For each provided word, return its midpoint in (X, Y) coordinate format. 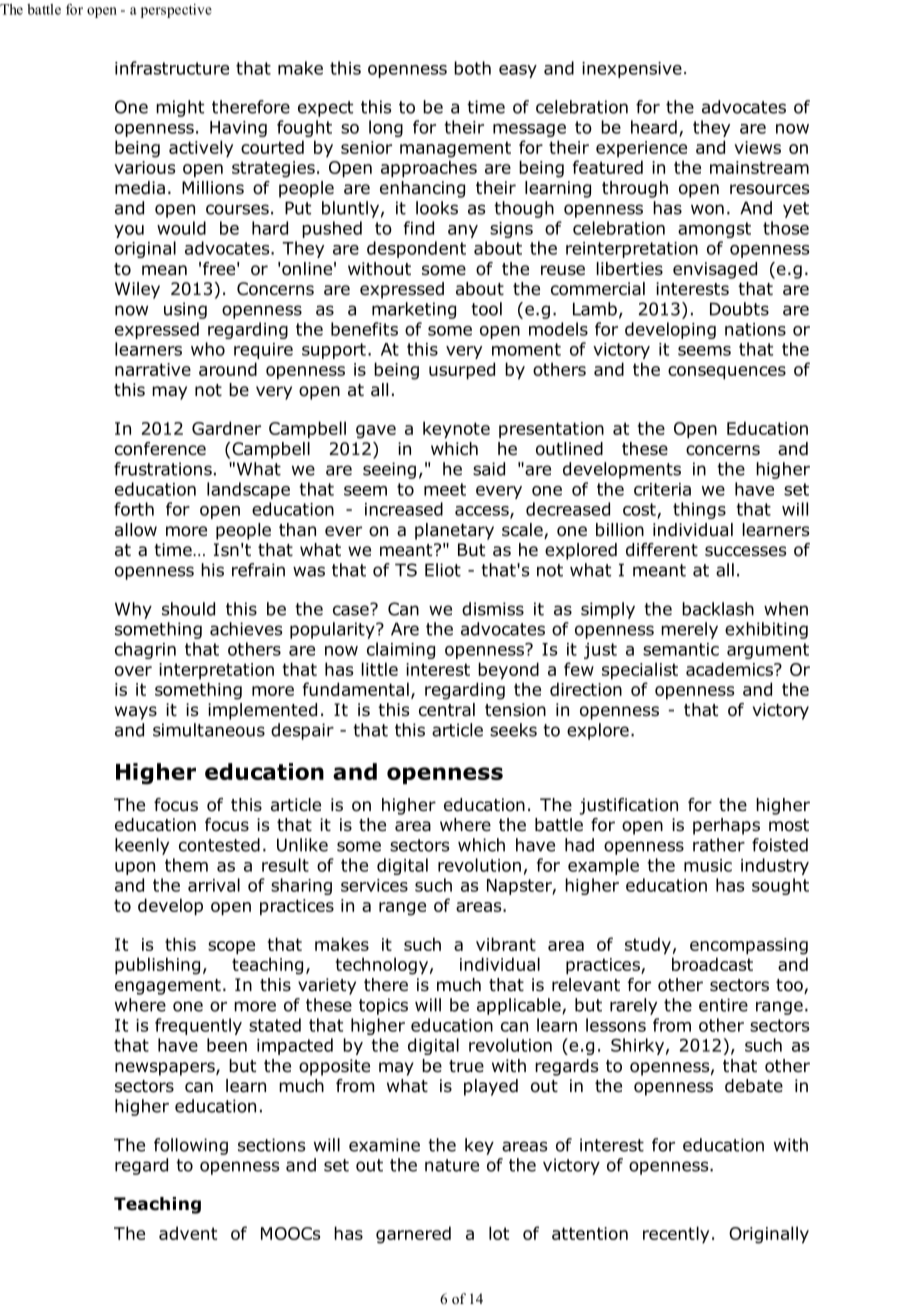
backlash (718, 609)
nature (452, 1165)
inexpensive (632, 70)
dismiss (493, 609)
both (472, 68)
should (188, 609)
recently (676, 1235)
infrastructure (172, 68)
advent (188, 1233)
